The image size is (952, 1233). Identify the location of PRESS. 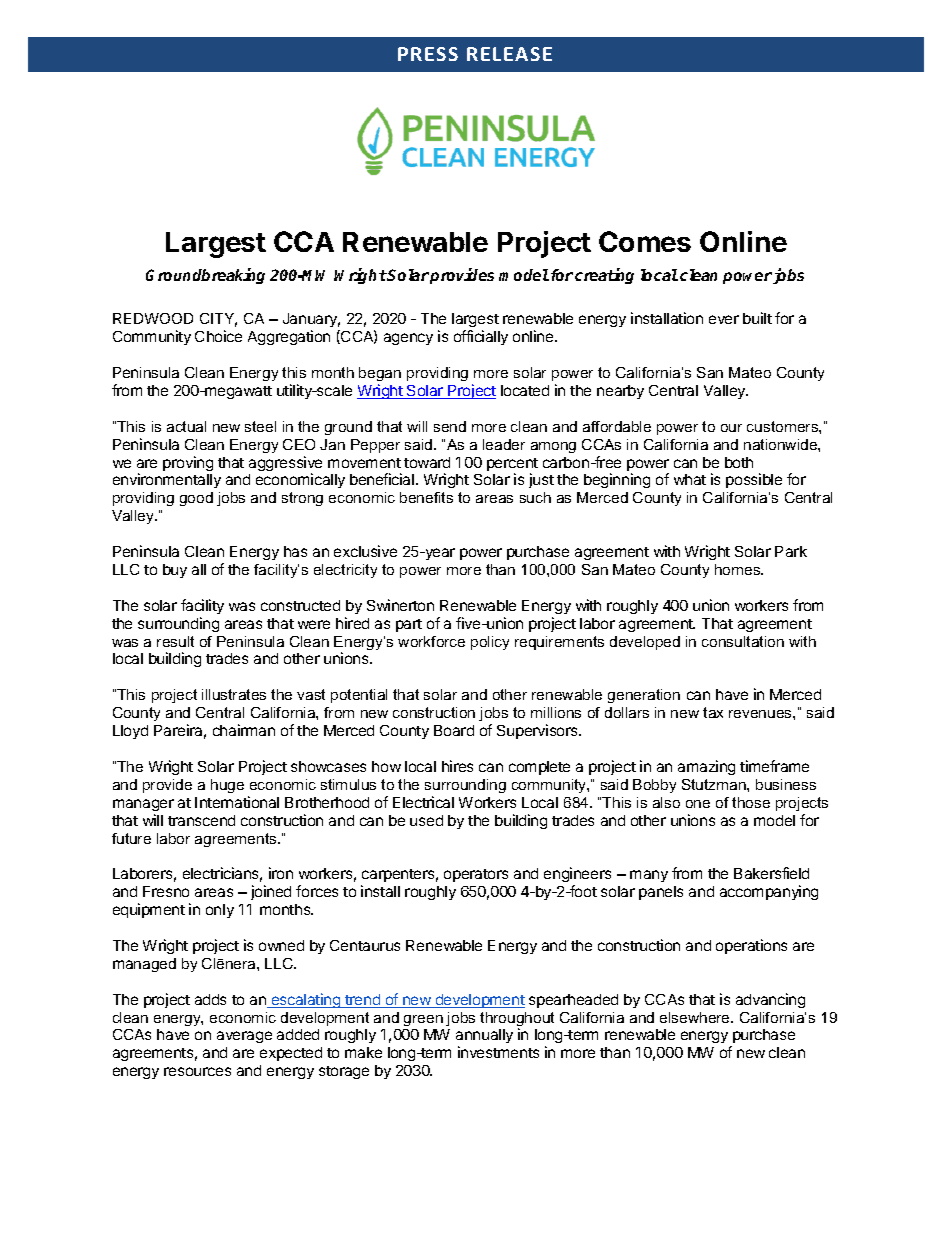
(428, 54).
